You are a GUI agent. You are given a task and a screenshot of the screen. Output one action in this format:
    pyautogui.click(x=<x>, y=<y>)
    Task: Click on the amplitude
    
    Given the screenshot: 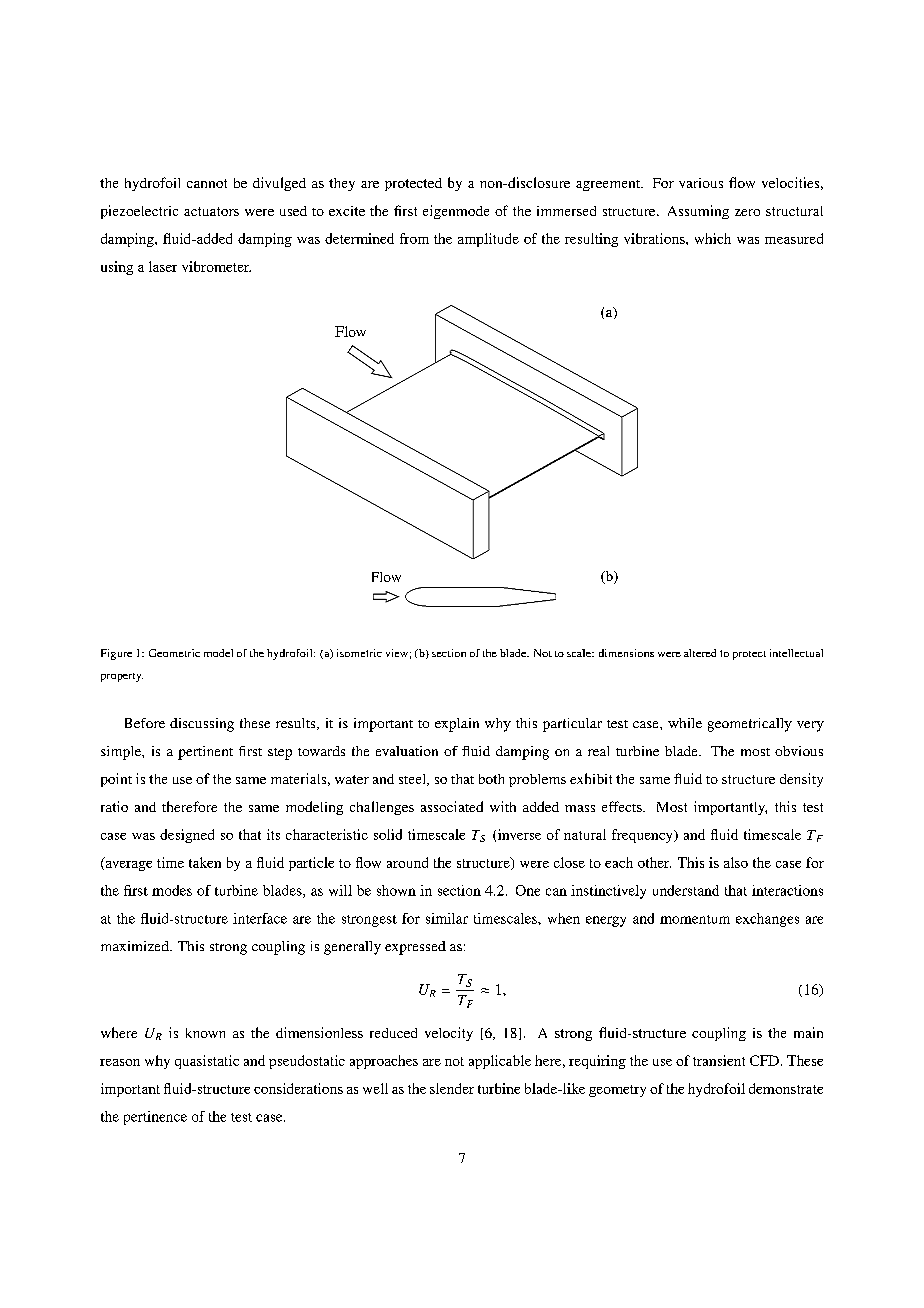 What is the action you would take?
    pyautogui.click(x=488, y=240)
